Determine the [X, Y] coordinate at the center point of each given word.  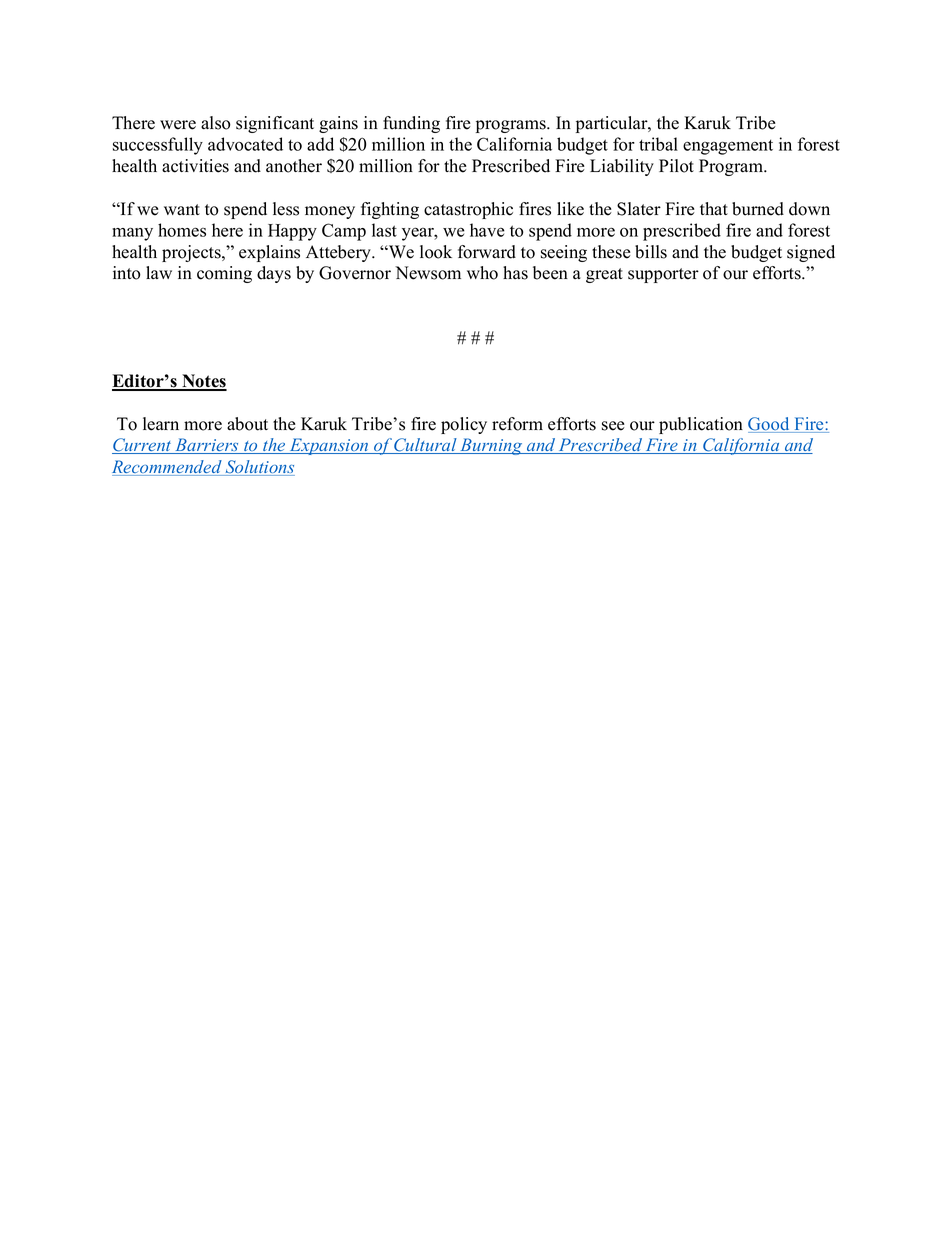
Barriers [207, 446]
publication [701, 425]
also [216, 123]
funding [411, 124]
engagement [728, 147]
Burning [491, 446]
